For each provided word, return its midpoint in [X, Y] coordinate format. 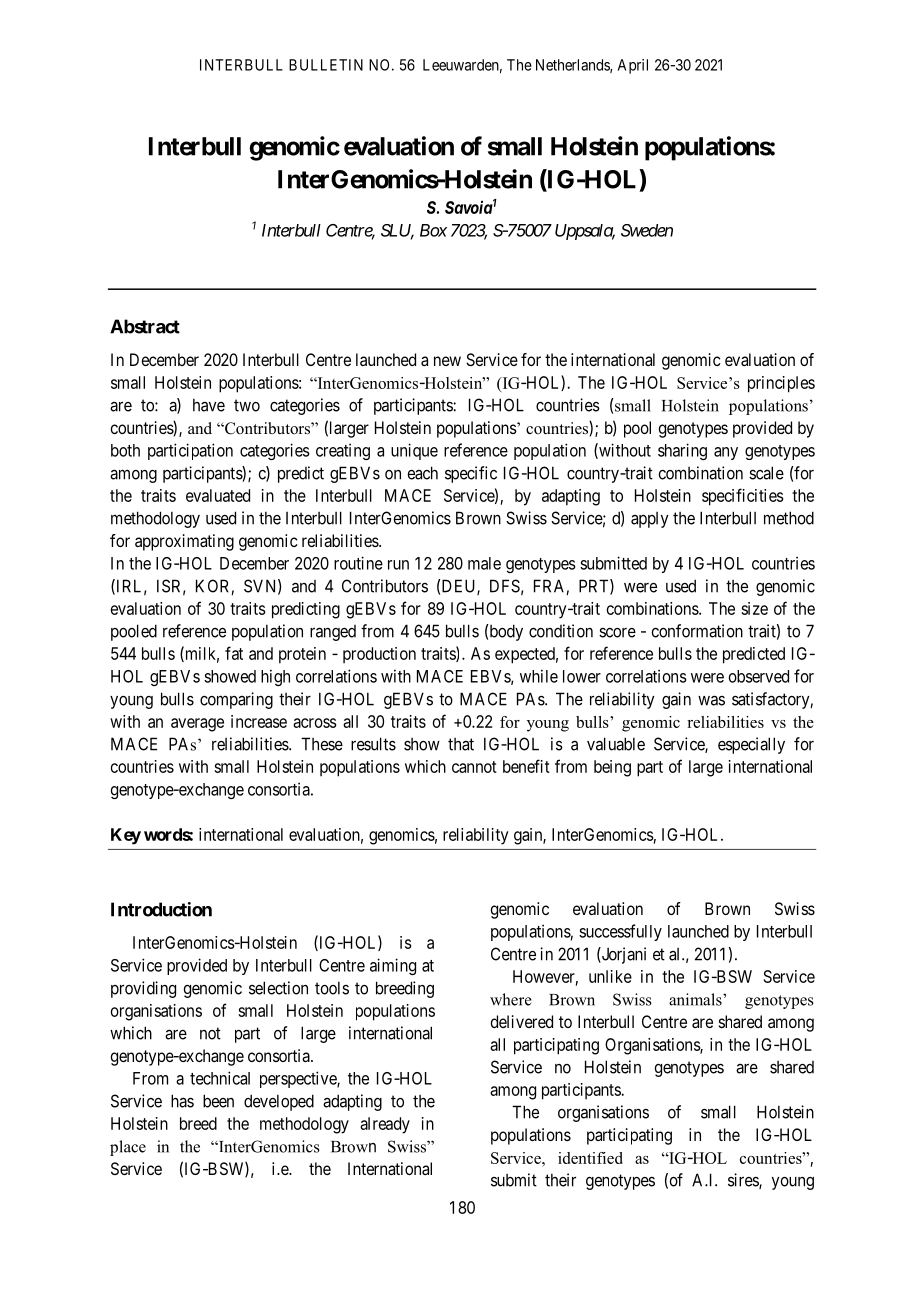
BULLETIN [326, 65]
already [385, 1125]
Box [433, 230]
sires [744, 1181]
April [633, 66]
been [218, 1101]
